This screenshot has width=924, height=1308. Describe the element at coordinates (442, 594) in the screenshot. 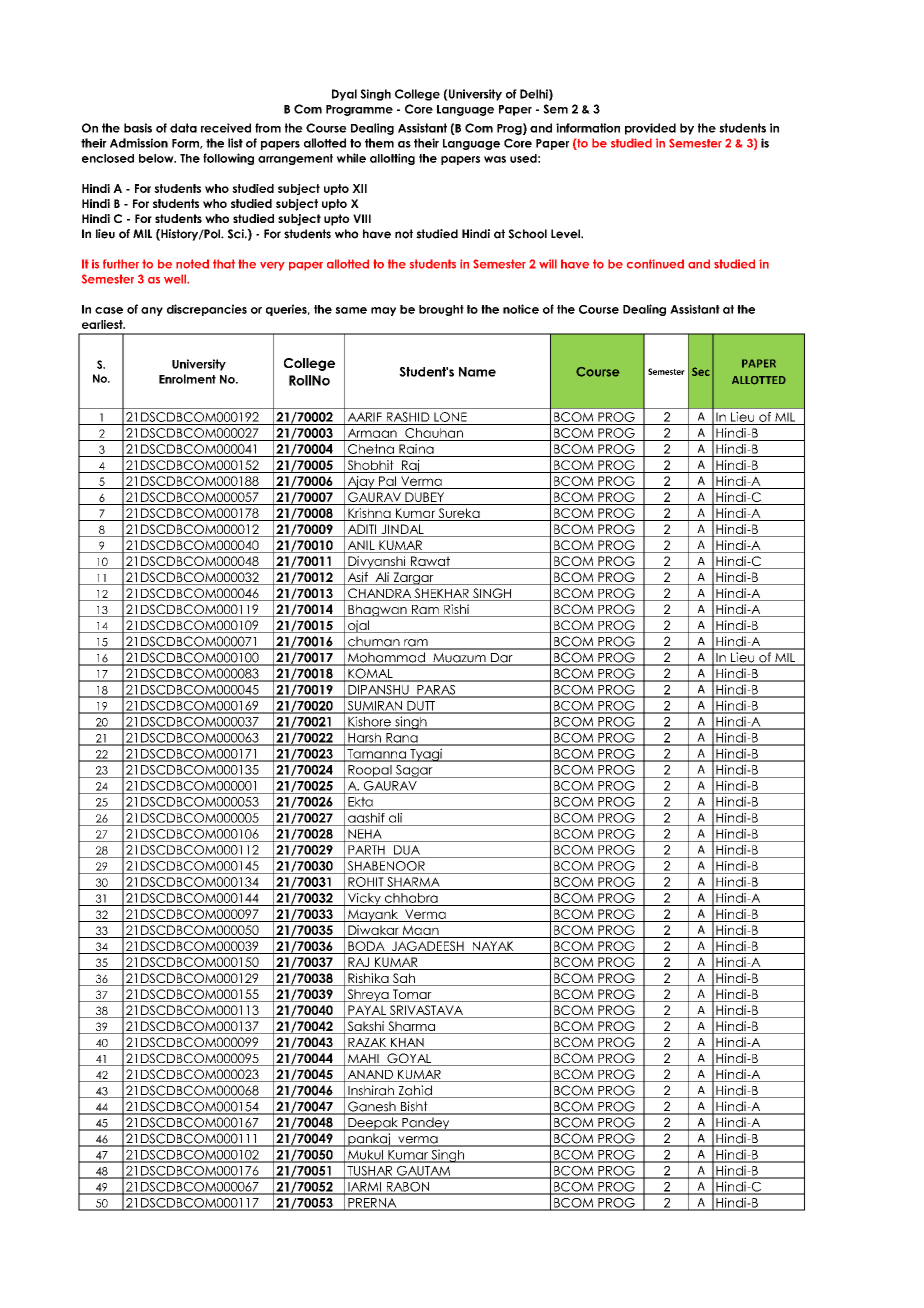

I see `SHEKHAR` at that location.
